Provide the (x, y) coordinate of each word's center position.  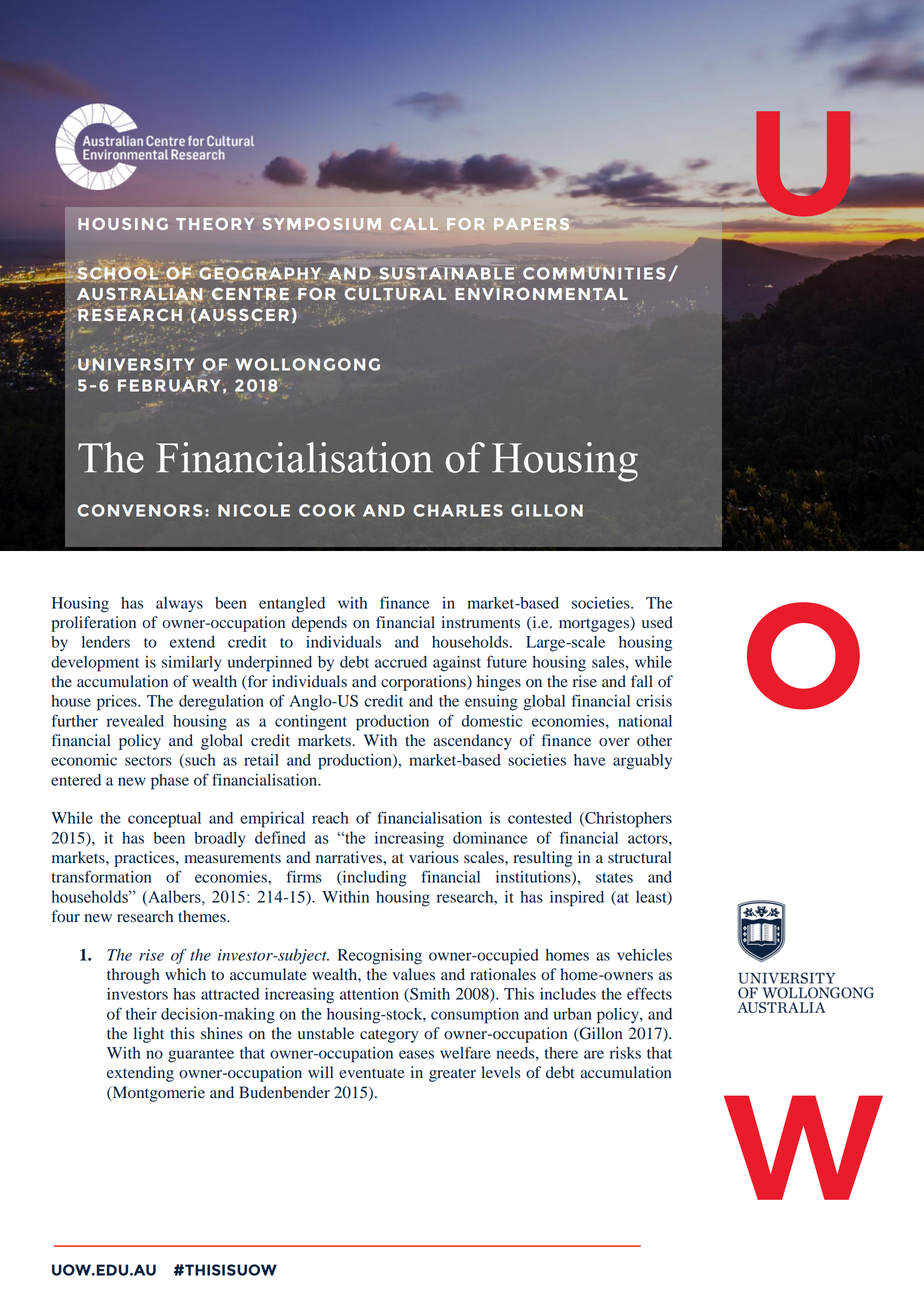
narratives (350, 857)
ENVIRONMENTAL (541, 293)
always (179, 604)
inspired (577, 899)
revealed (135, 721)
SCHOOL (117, 274)
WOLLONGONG (307, 364)
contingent (311, 723)
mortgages (595, 624)
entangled (292, 605)
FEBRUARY (169, 384)
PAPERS (531, 224)
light (149, 1035)
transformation (101, 876)
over (614, 742)
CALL (414, 224)
